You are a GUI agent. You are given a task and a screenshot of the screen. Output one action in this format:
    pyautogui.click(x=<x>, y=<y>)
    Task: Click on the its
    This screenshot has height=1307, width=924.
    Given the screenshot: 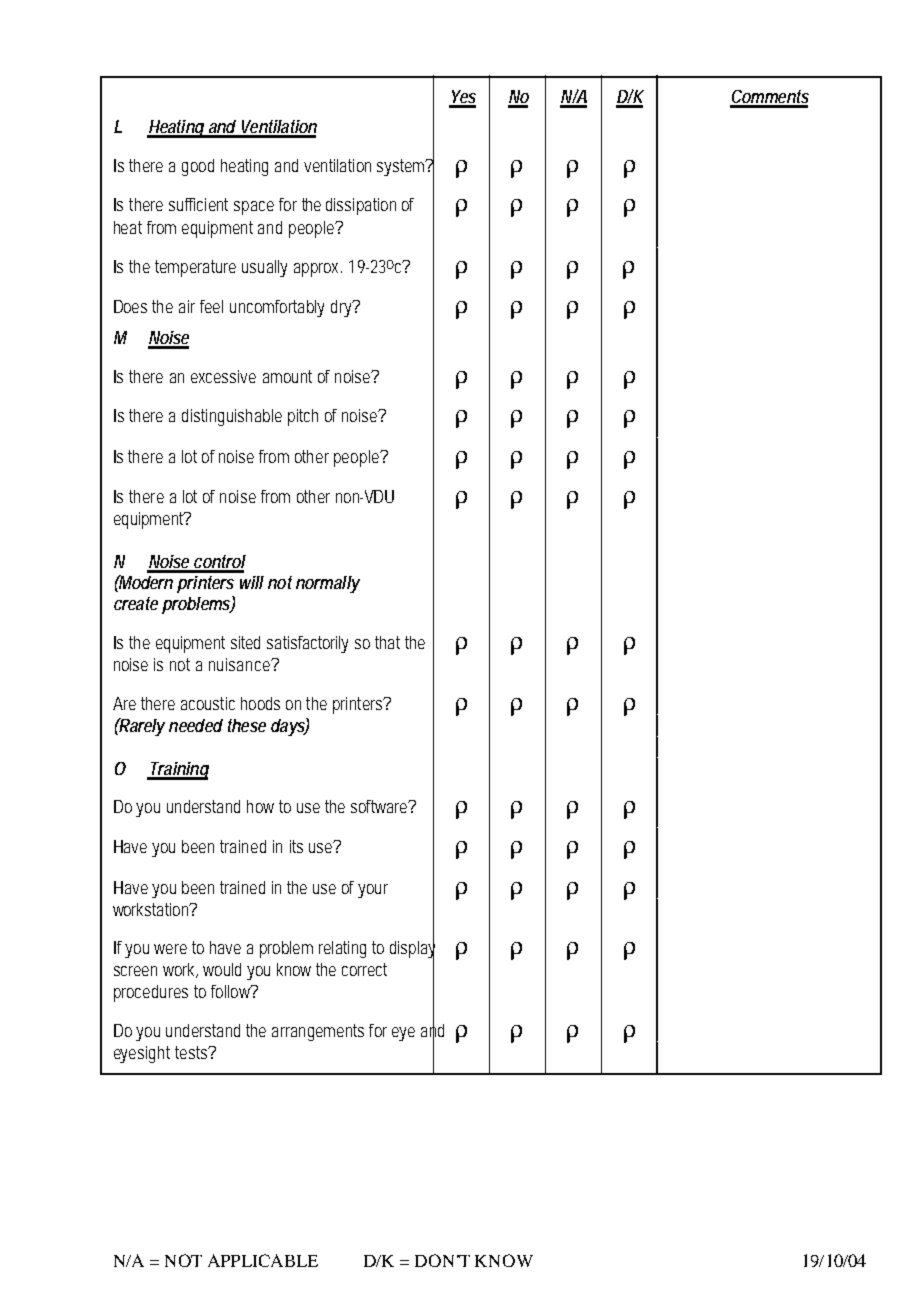 What is the action you would take?
    pyautogui.click(x=296, y=846)
